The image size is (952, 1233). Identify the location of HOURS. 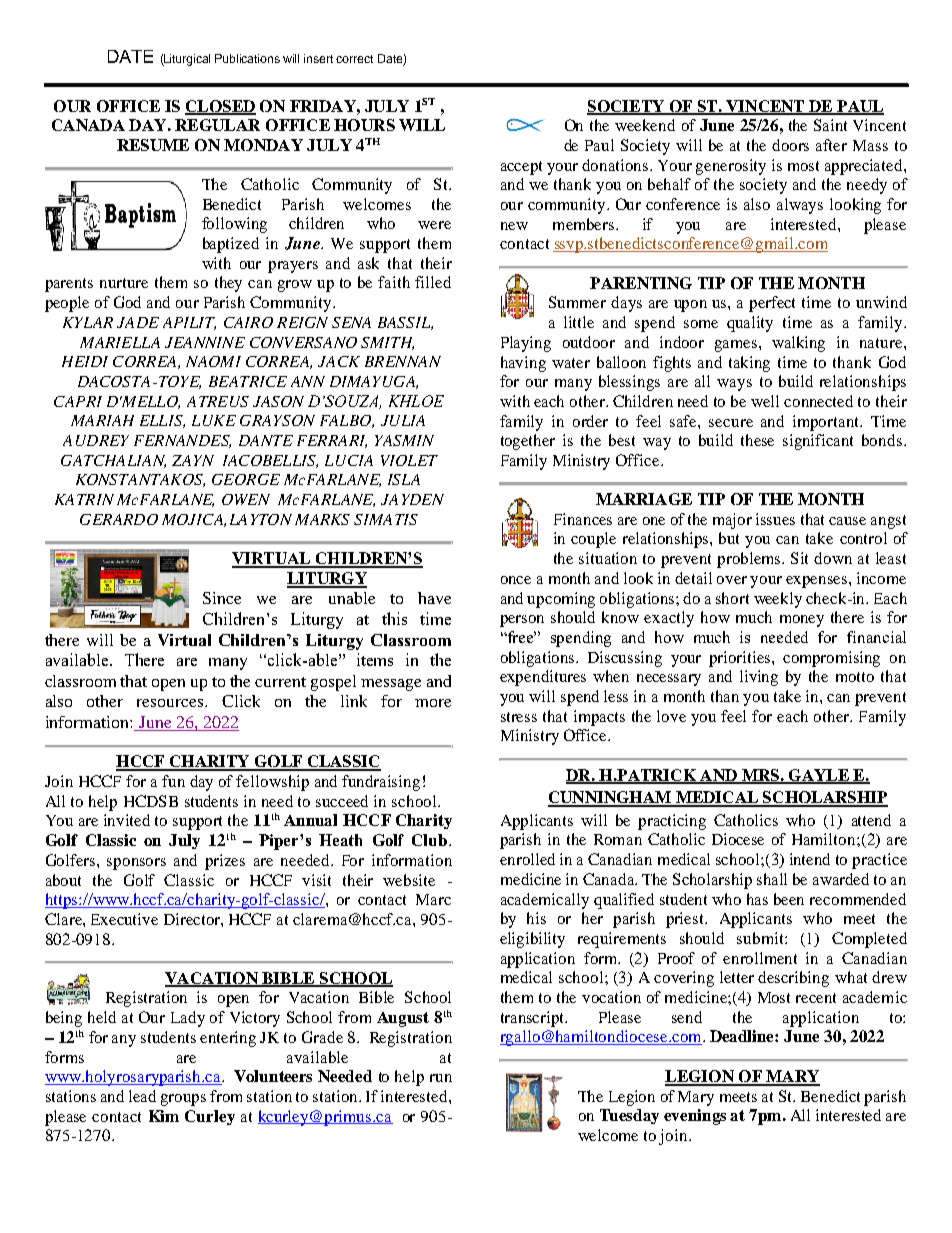
(364, 125).
